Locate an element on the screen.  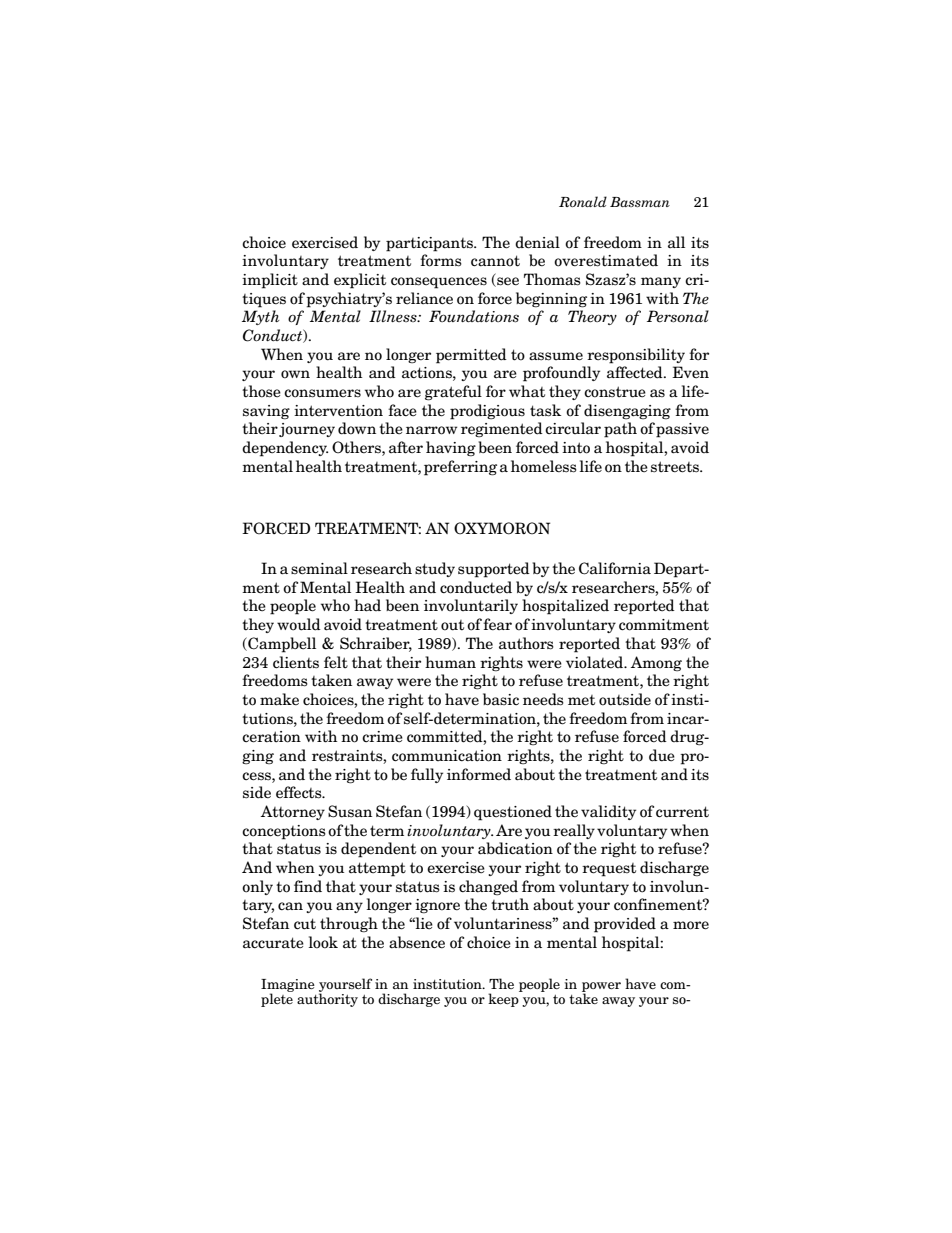
power is located at coordinates (601, 988).
